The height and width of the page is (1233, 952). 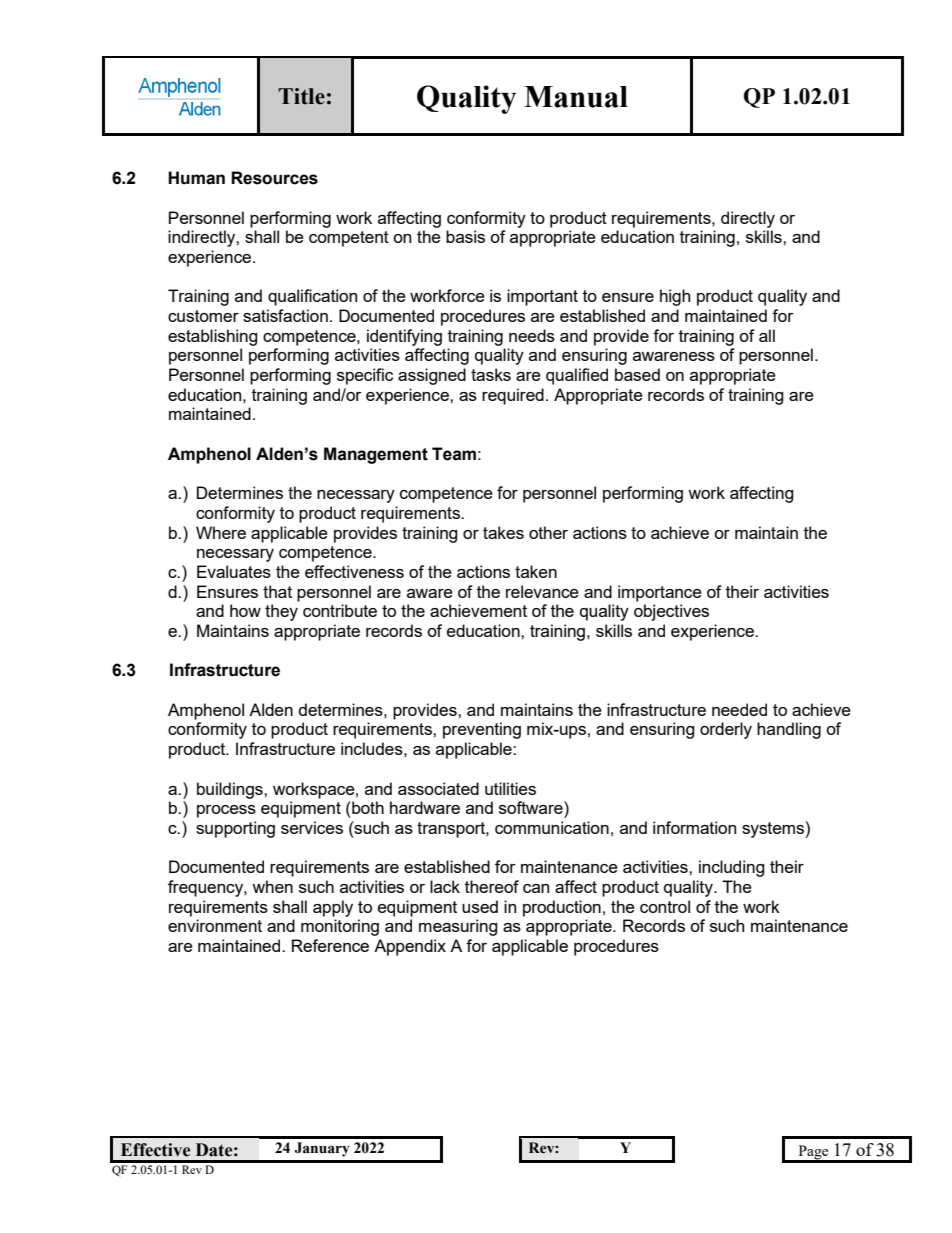 I want to click on Title, so click(x=301, y=96).
